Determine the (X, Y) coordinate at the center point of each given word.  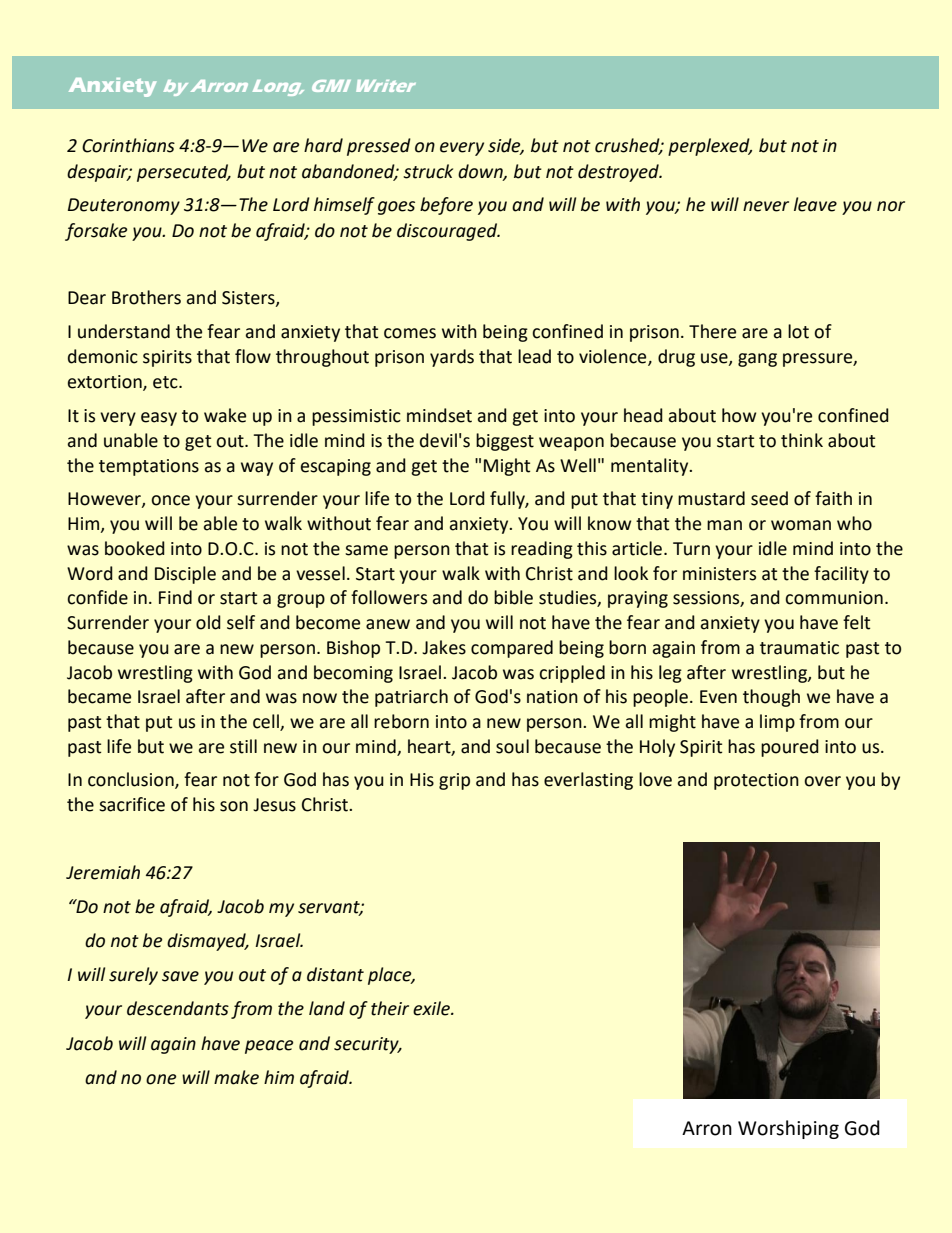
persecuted (184, 173)
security (367, 1045)
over (822, 781)
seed (769, 498)
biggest (505, 442)
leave (815, 204)
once (170, 500)
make (236, 1077)
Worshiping (788, 1129)
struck (428, 171)
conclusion (132, 780)
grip (454, 781)
